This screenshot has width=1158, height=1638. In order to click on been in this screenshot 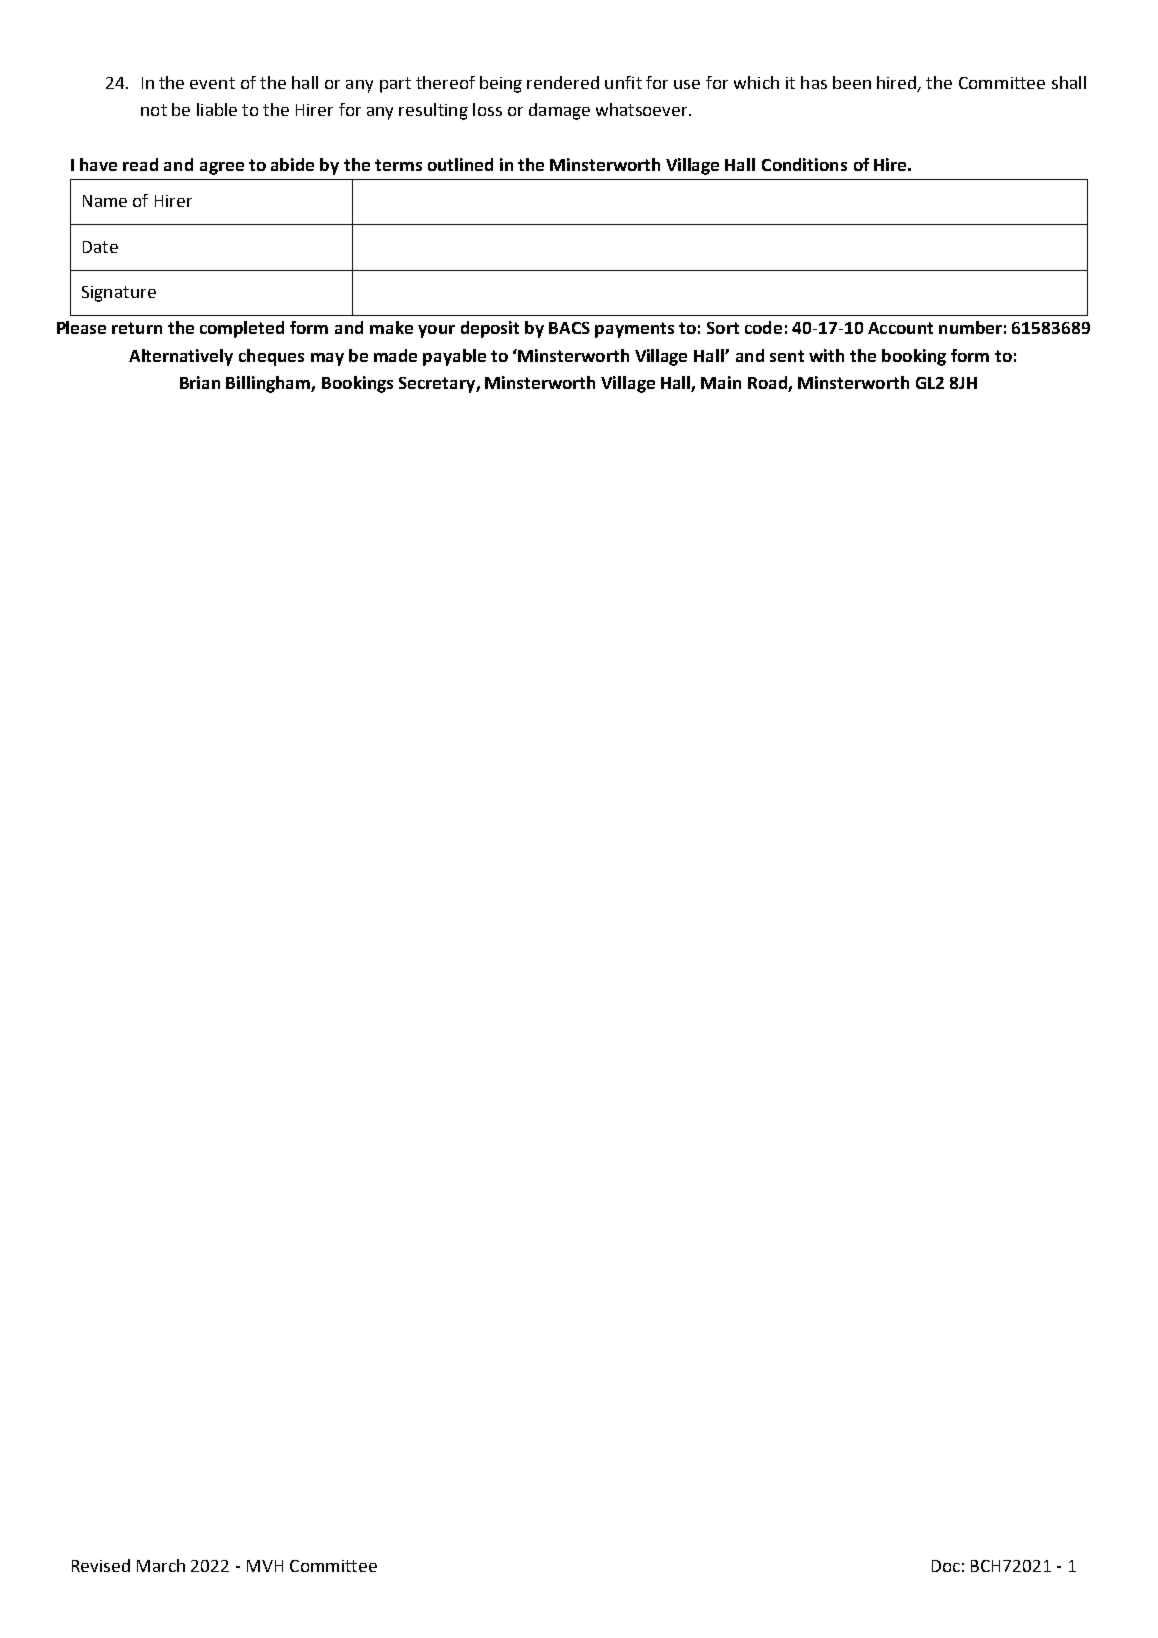, I will do `click(852, 82)`.
